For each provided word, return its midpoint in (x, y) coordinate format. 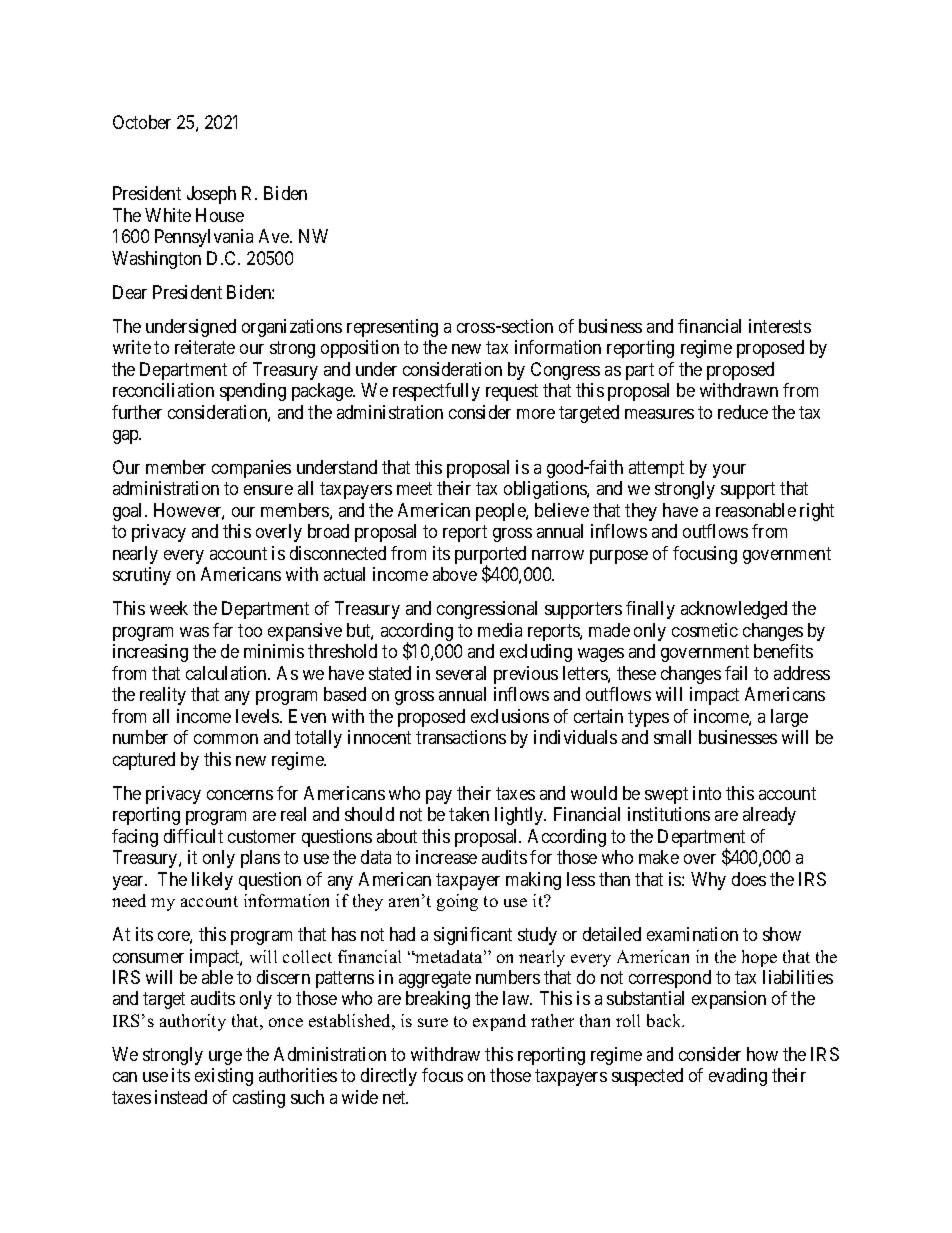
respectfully (436, 392)
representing (392, 328)
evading (738, 1077)
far (223, 630)
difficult (193, 836)
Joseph (211, 195)
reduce (743, 412)
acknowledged (734, 610)
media (500, 630)
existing (224, 1077)
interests (780, 326)
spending (253, 392)
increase (446, 857)
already (769, 816)
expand (499, 1022)
